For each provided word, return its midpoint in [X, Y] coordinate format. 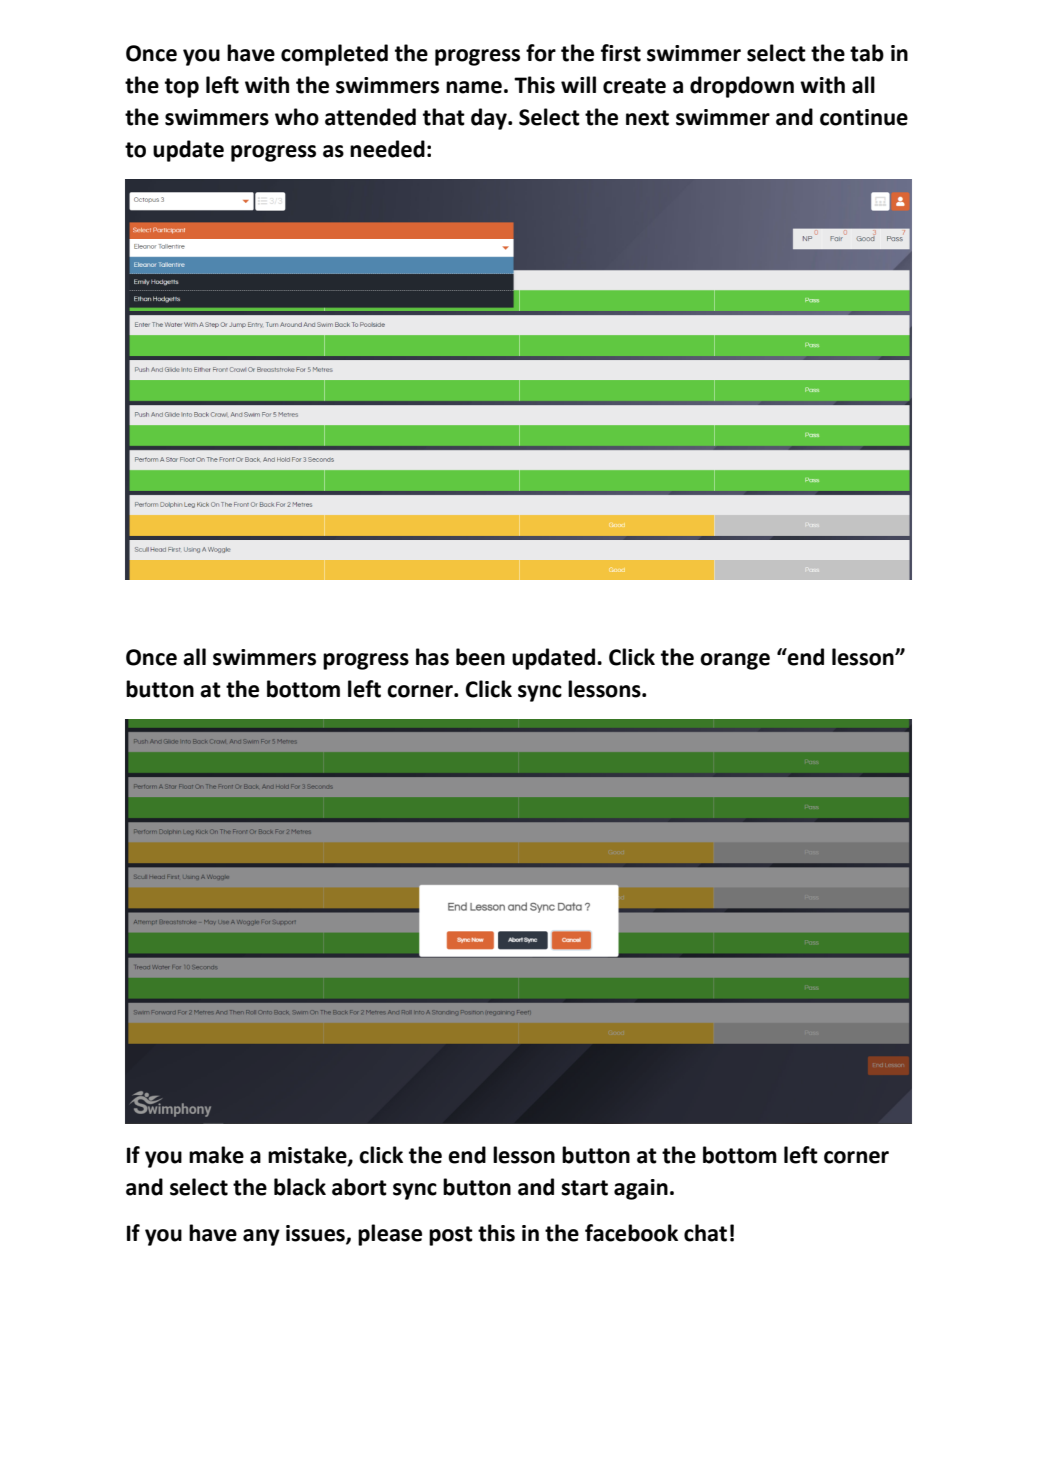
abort [359, 1187]
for [541, 53]
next [647, 118]
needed [387, 149]
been [480, 657]
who [297, 117]
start [584, 1188]
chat [705, 1233]
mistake [308, 1155]
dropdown [742, 87]
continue [864, 117]
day [490, 119]
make [216, 1155]
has [432, 657]
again [641, 1189]
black [300, 1187]
